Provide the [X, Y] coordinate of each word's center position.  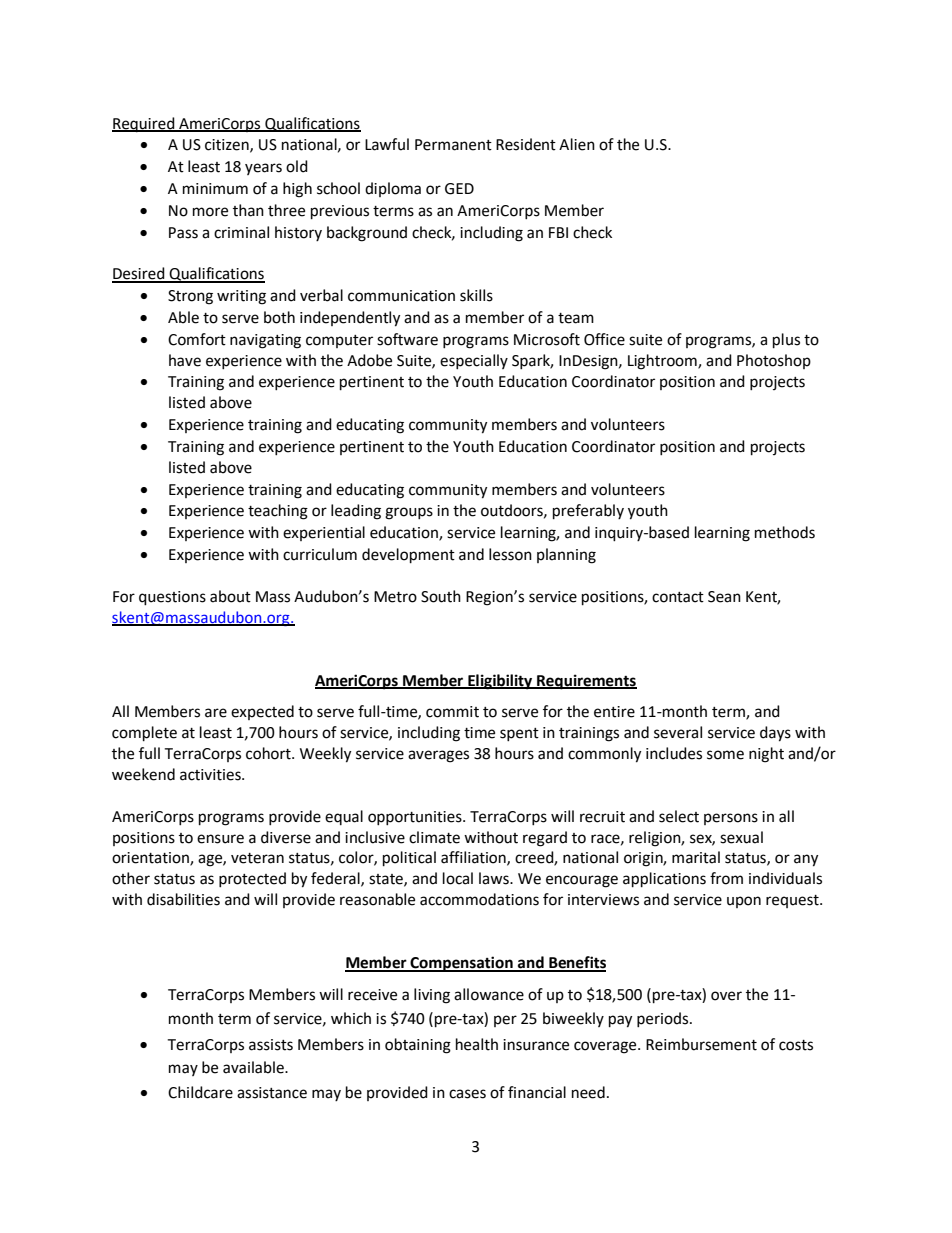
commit [452, 712]
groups [409, 513]
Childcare [200, 1092]
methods [785, 532]
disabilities [183, 899]
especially [474, 361]
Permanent [453, 145]
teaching [278, 512]
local [458, 878]
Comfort [197, 339]
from [726, 878]
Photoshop [774, 361]
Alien [577, 144]
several [678, 732]
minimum [215, 189]
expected [262, 712]
